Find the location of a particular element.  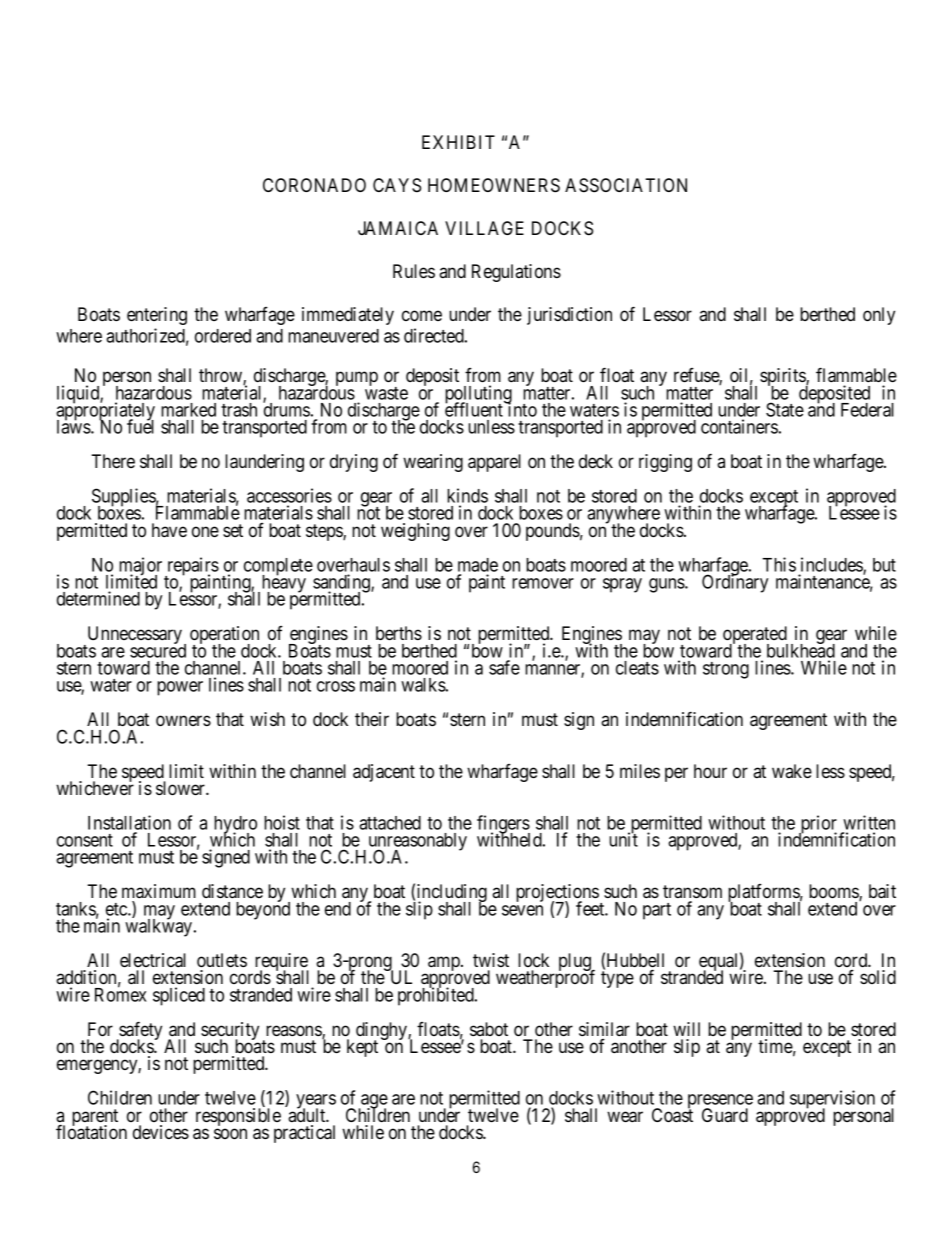

supervision is located at coordinates (832, 1100).
